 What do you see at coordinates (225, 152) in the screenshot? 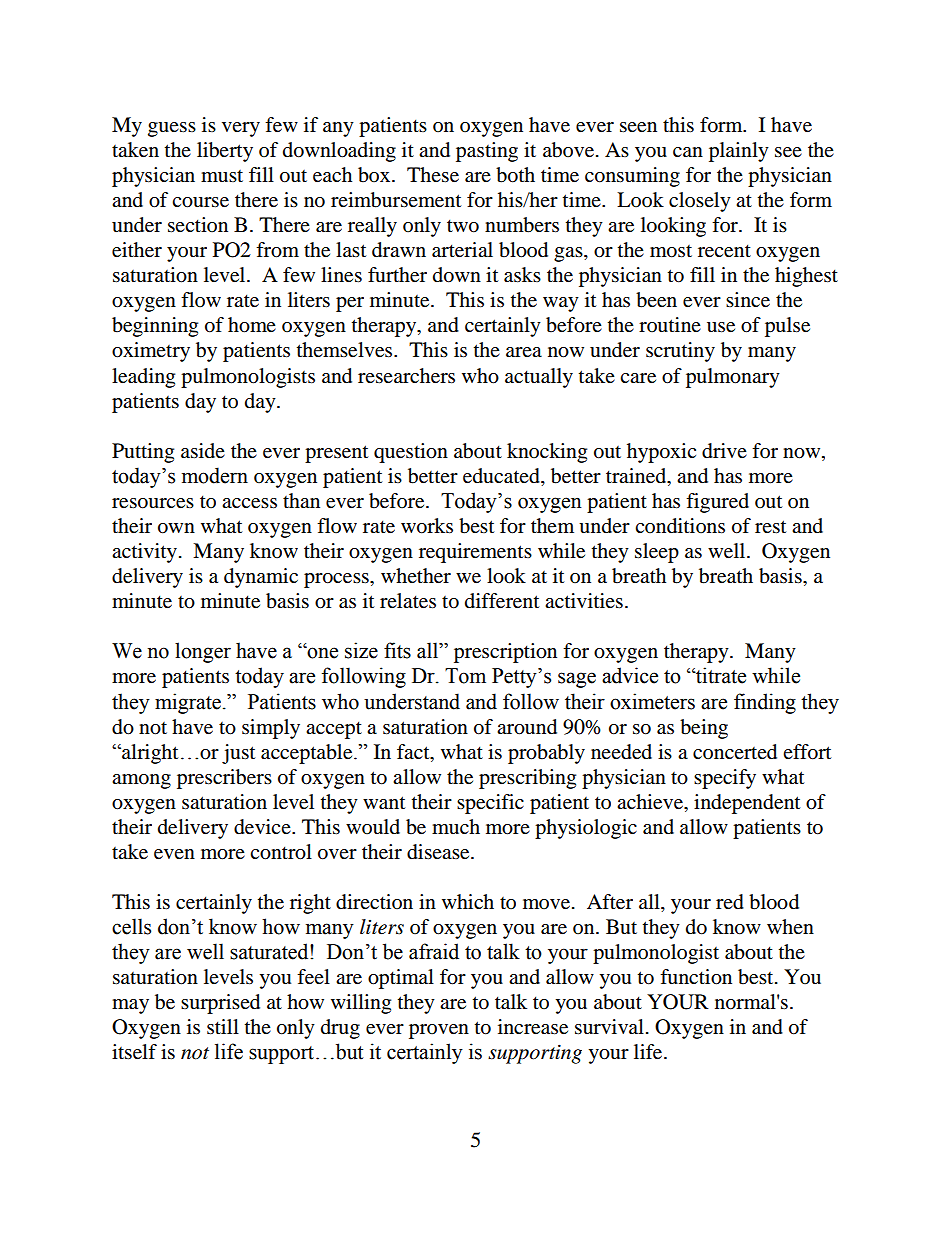
I see `liberty` at bounding box center [225, 152].
